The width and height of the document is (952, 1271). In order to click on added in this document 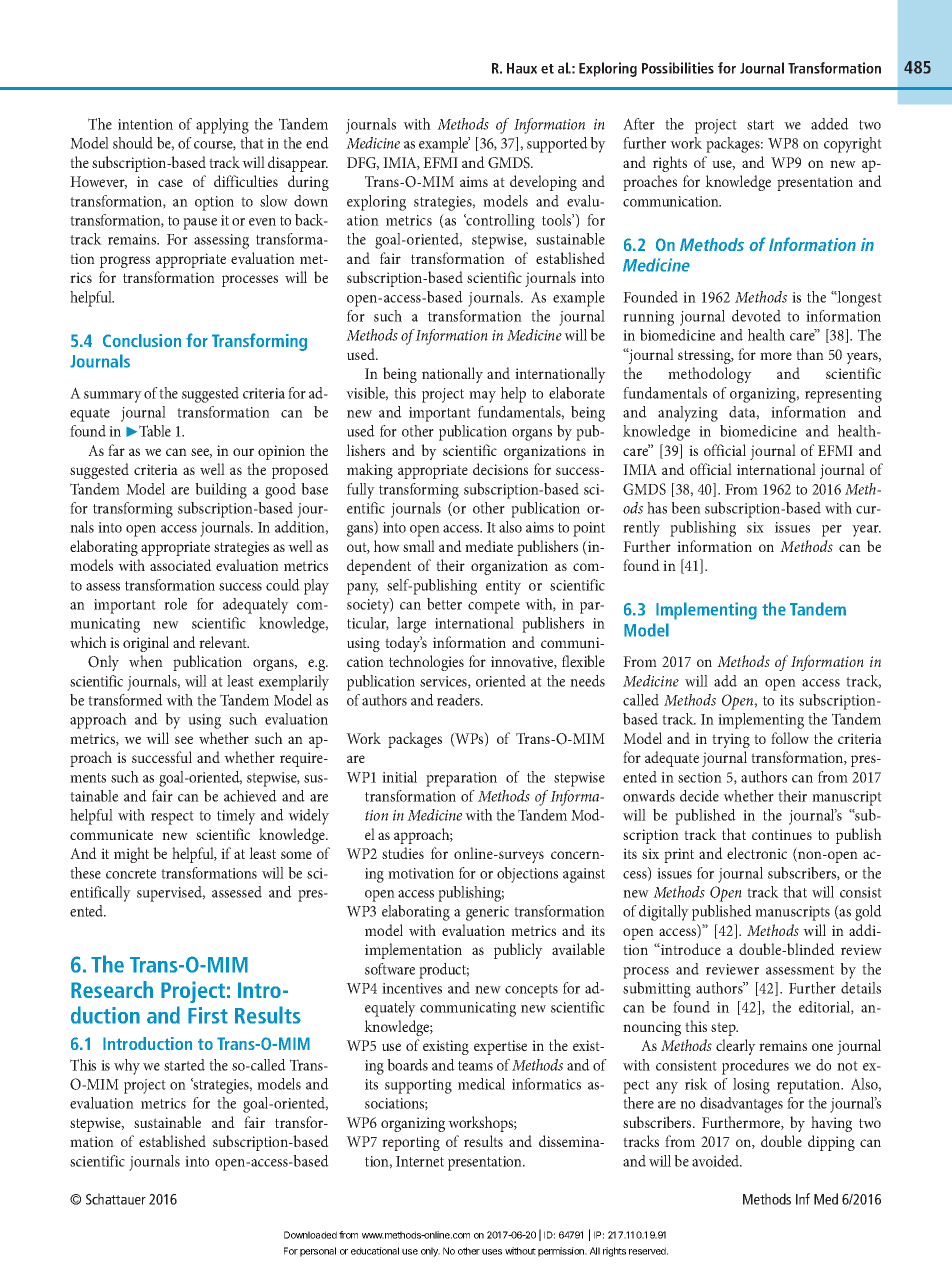, I will do `click(830, 124)`.
